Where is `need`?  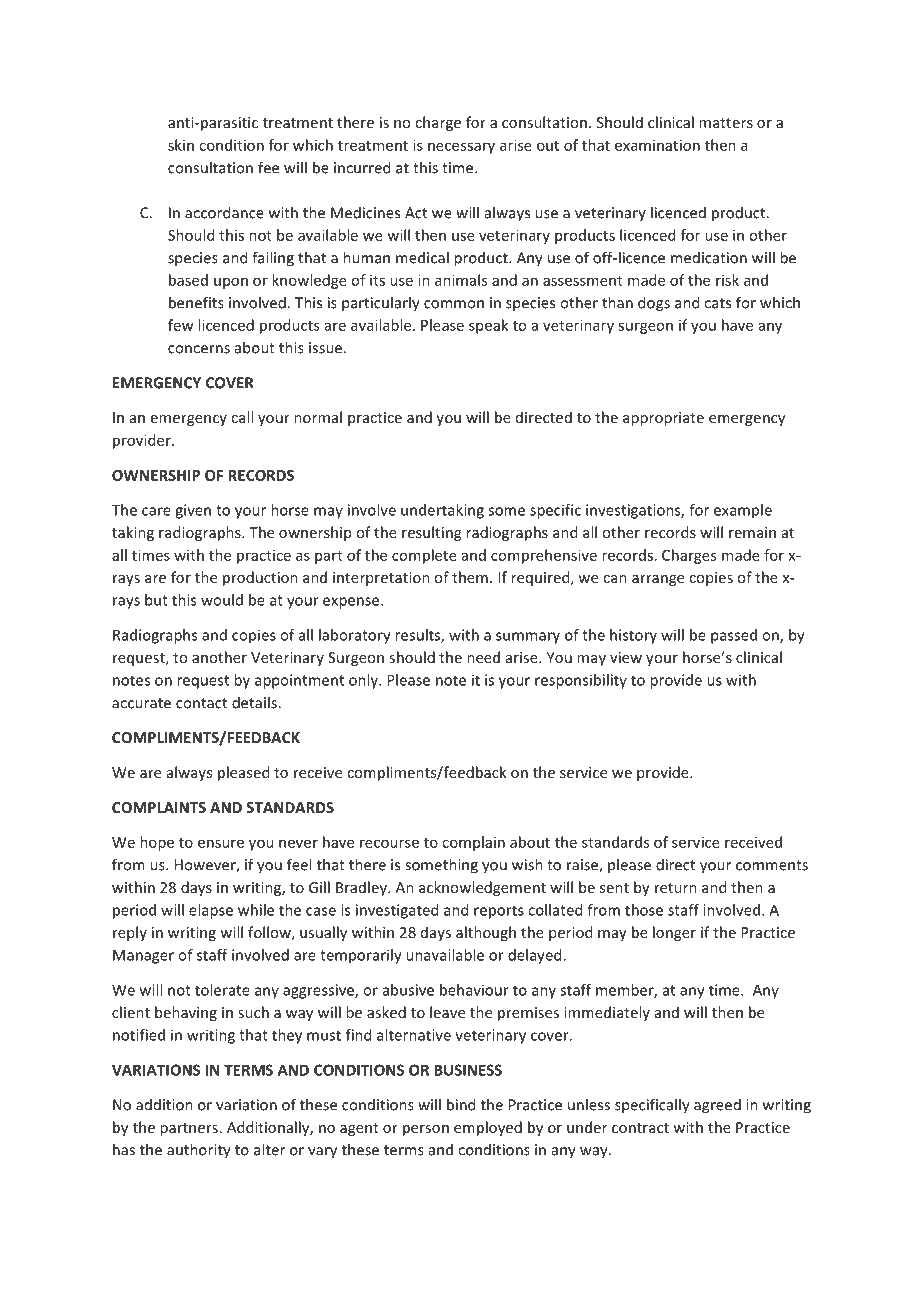
need is located at coordinates (483, 657).
